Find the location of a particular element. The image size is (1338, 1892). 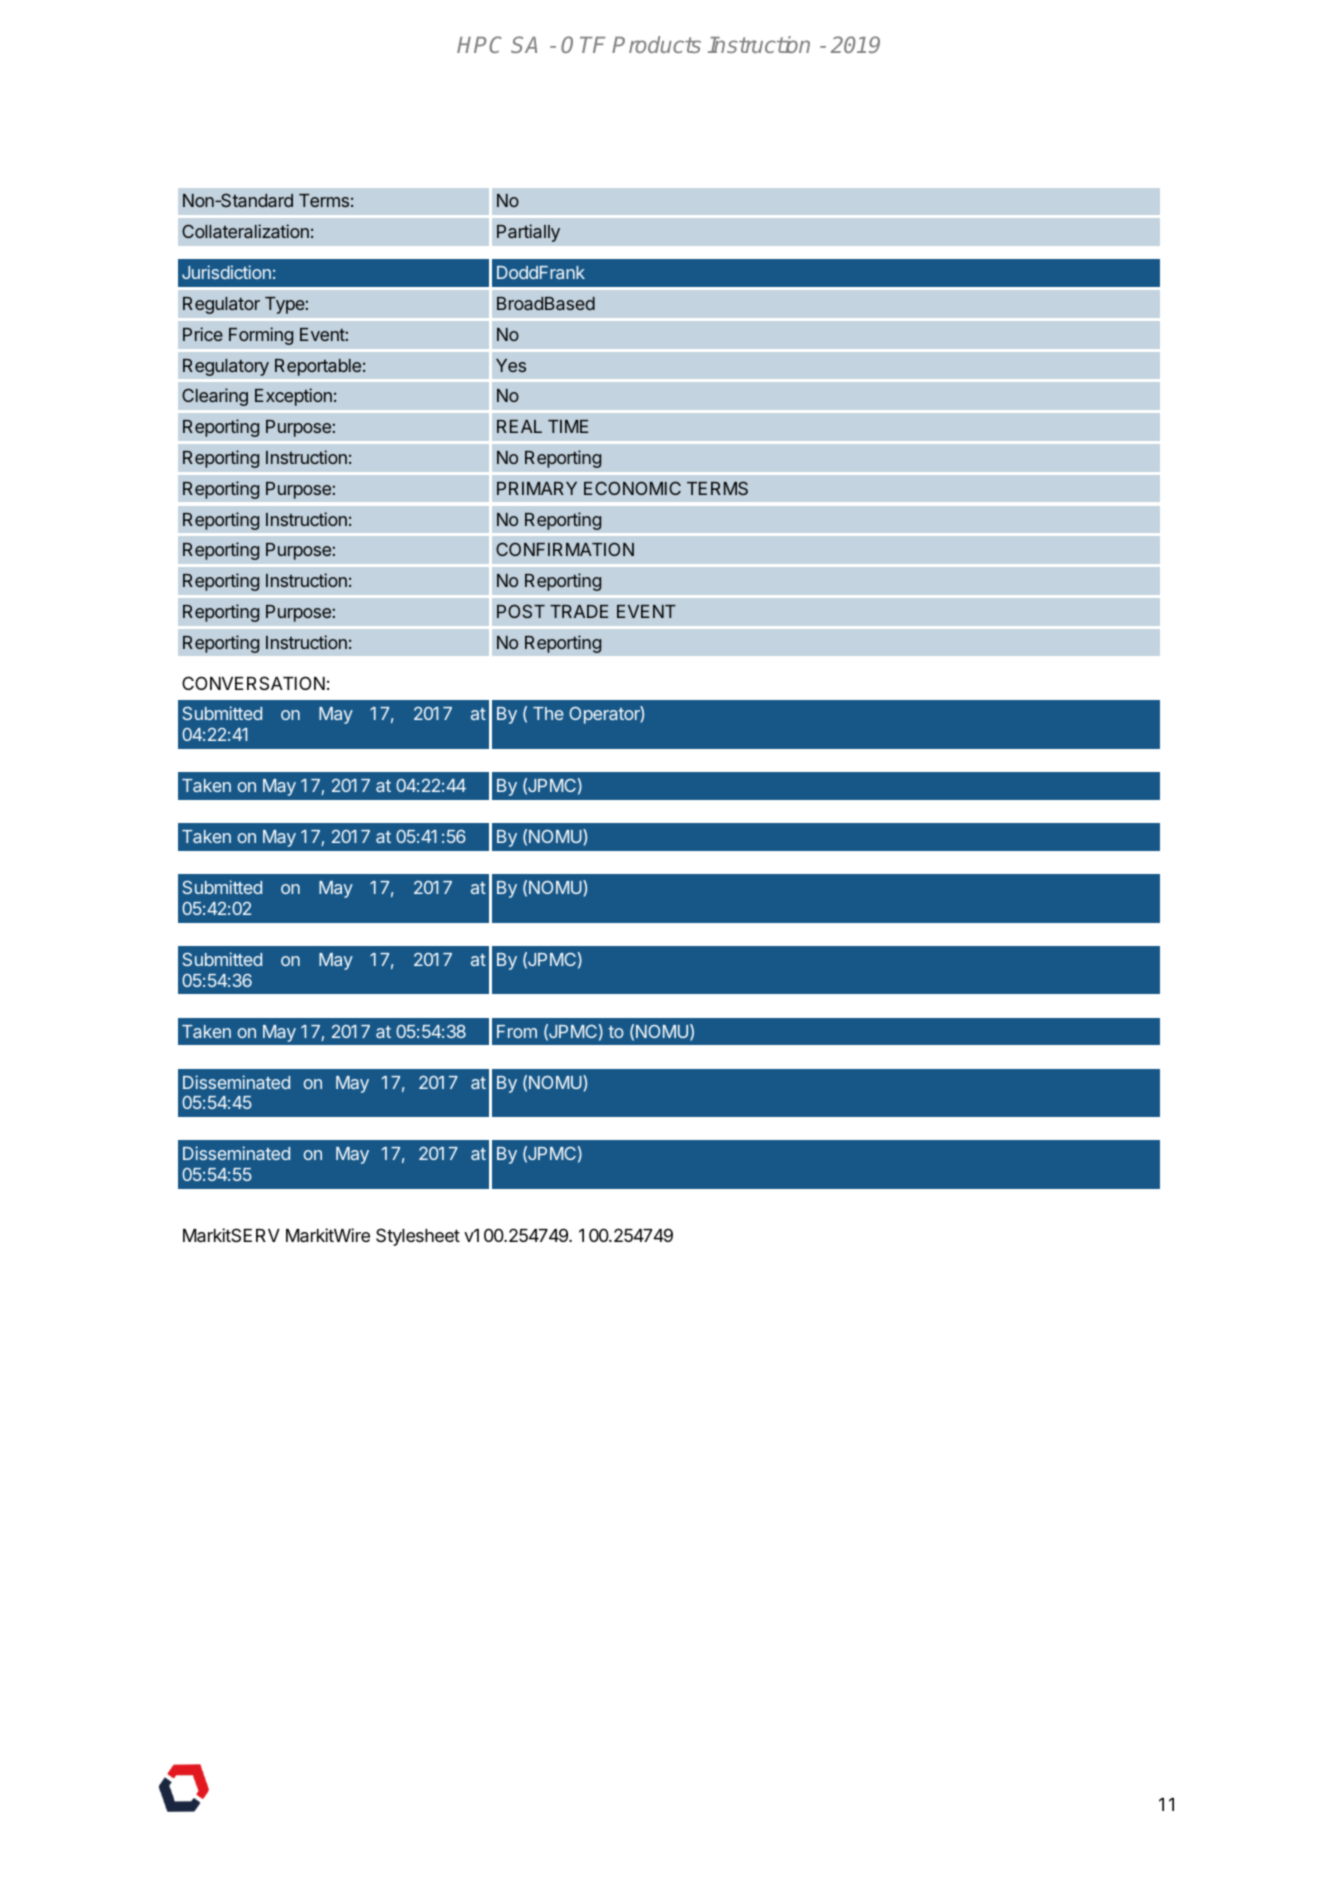

Partially is located at coordinates (528, 233).
